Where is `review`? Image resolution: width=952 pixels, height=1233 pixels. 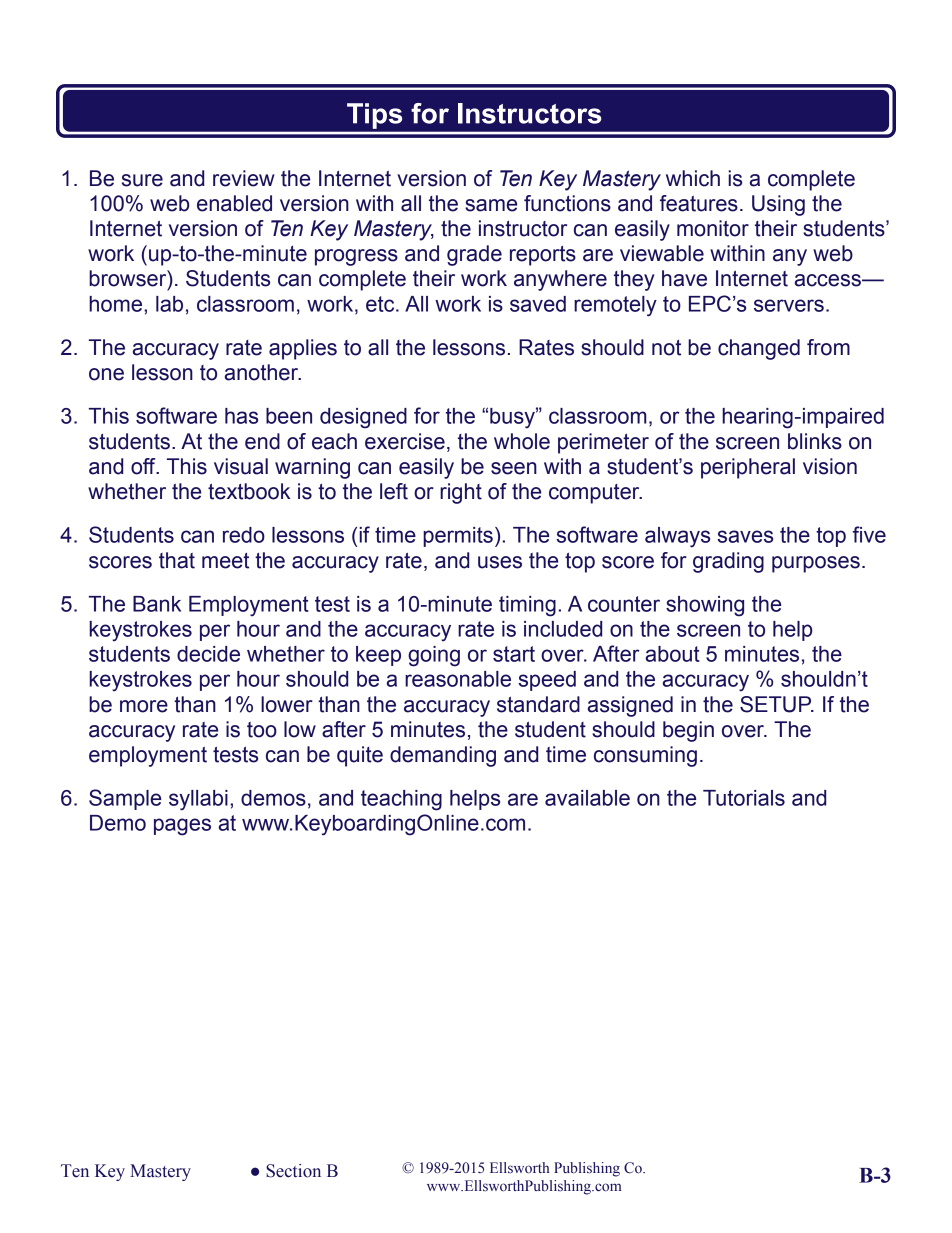 review is located at coordinates (244, 178).
